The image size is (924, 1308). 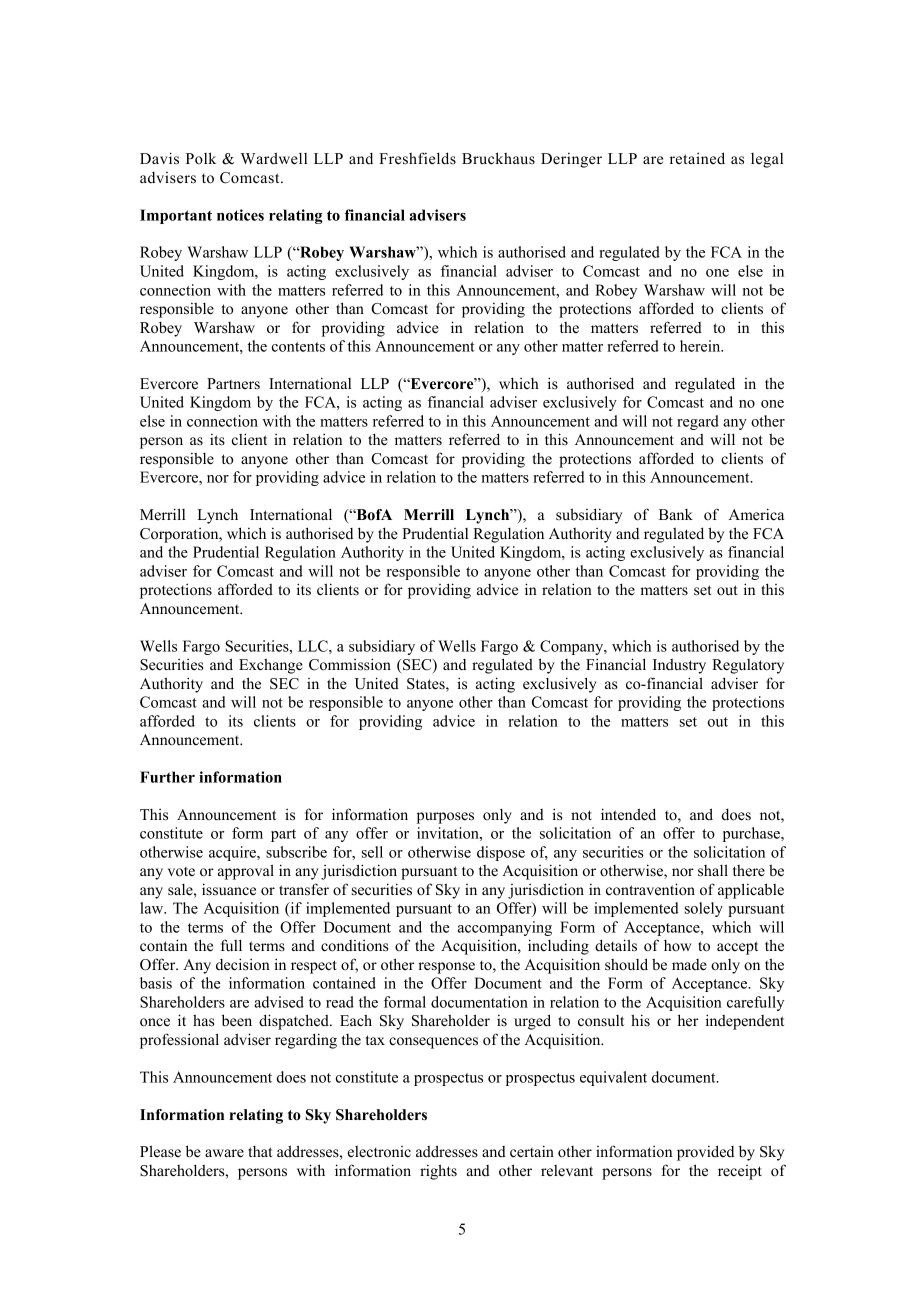 What do you see at coordinates (697, 158) in the page?
I see `retained` at bounding box center [697, 158].
